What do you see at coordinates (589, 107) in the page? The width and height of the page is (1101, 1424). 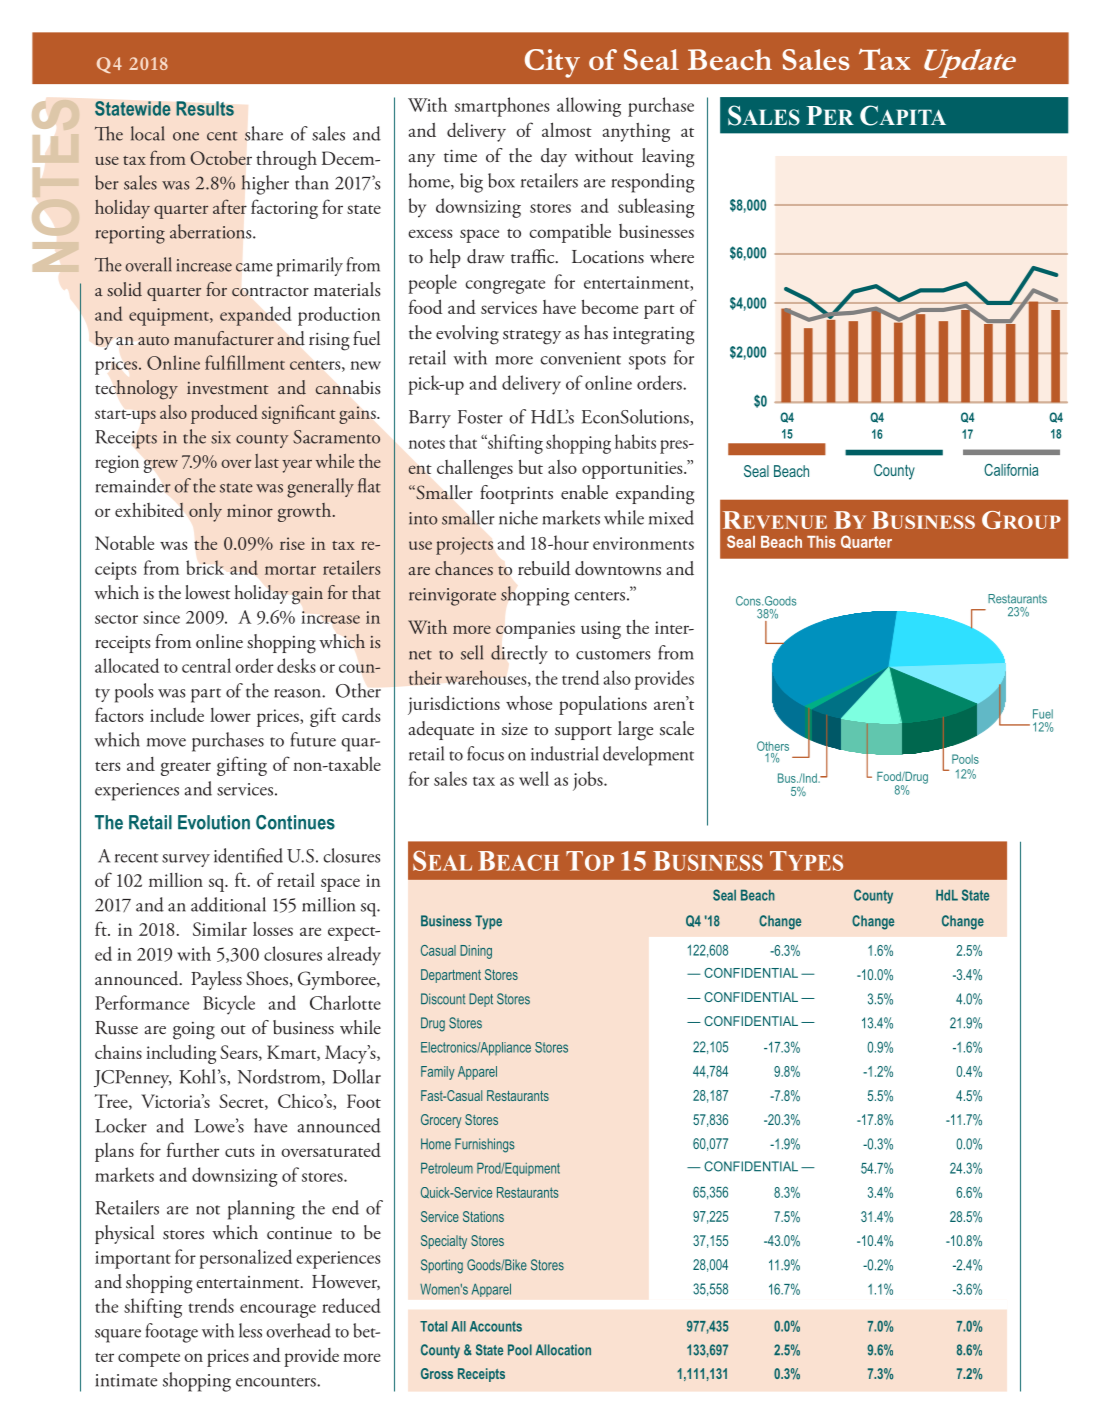 I see `allowing` at bounding box center [589, 107].
